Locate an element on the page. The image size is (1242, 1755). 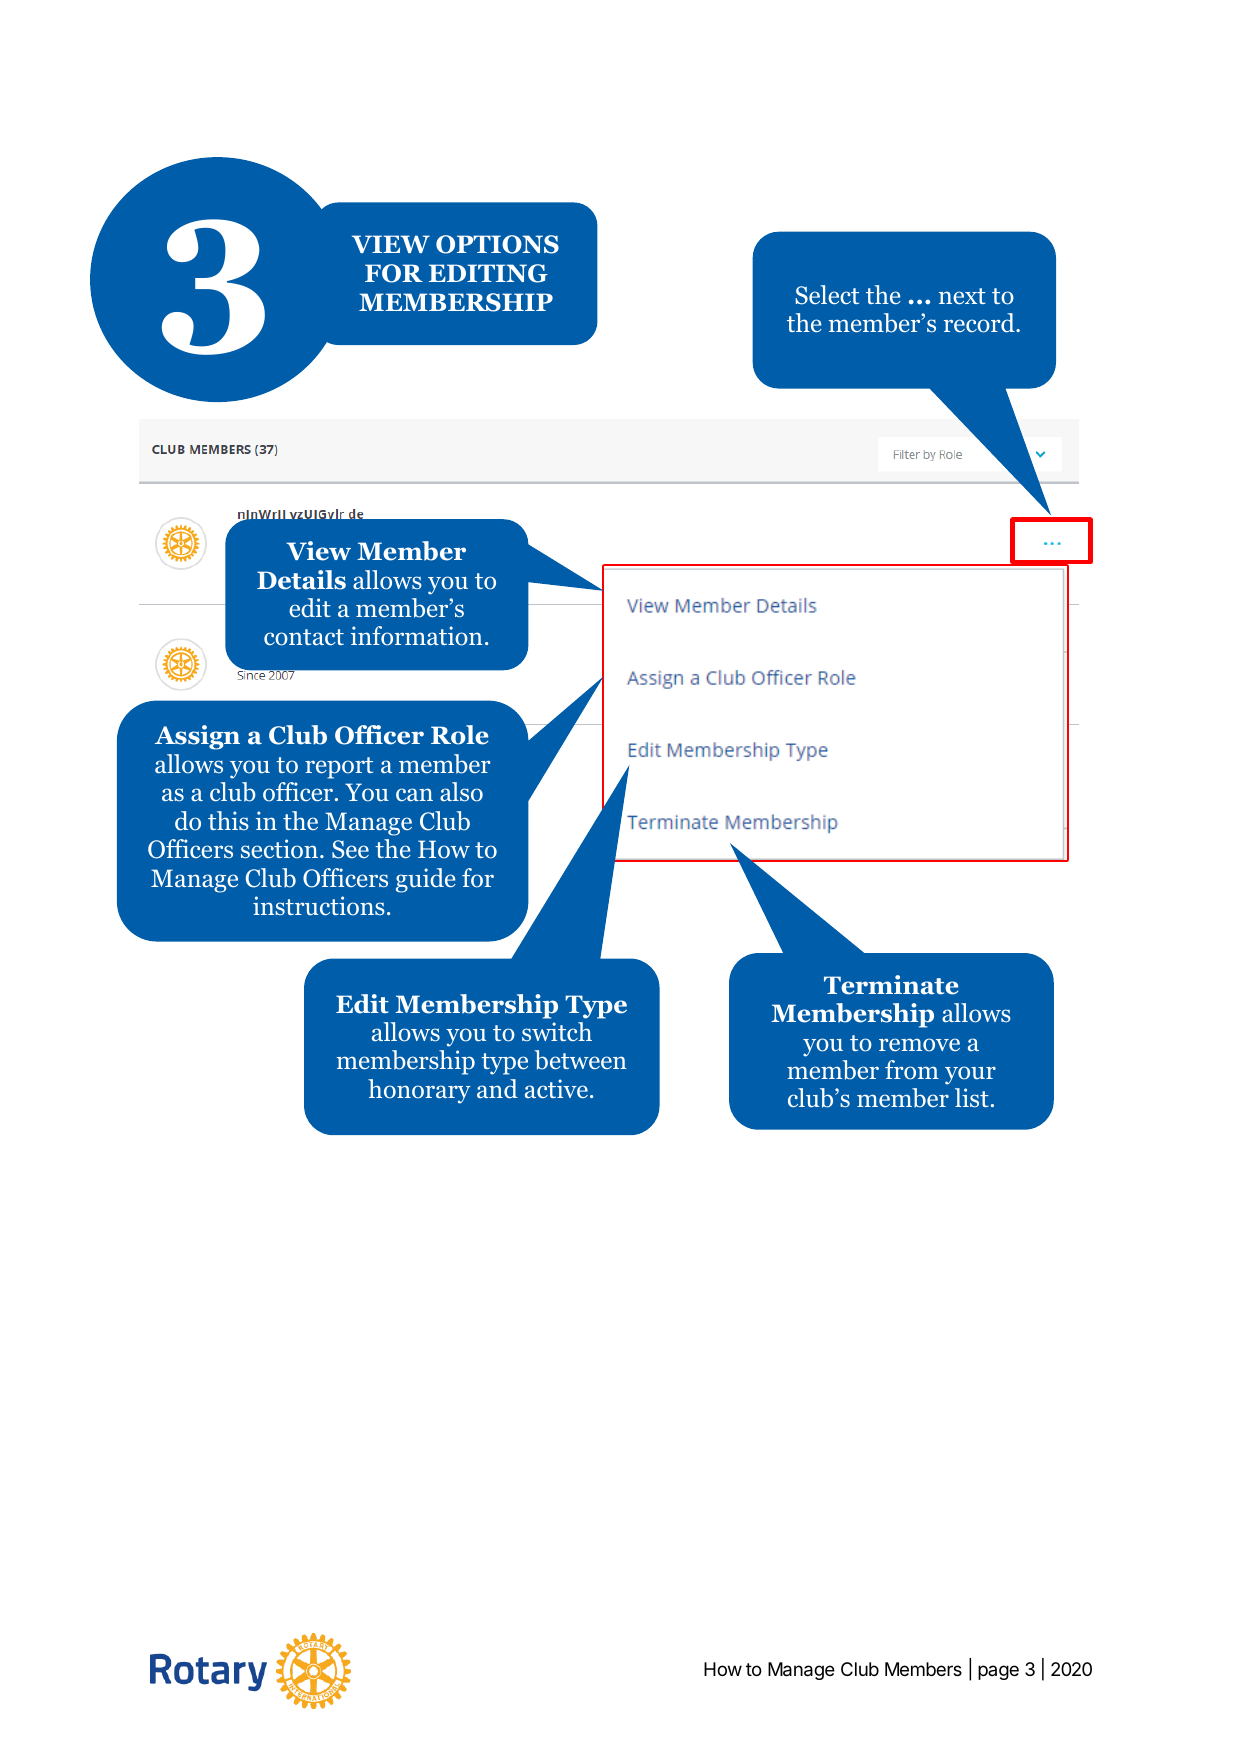
list is located at coordinates (972, 1098).
